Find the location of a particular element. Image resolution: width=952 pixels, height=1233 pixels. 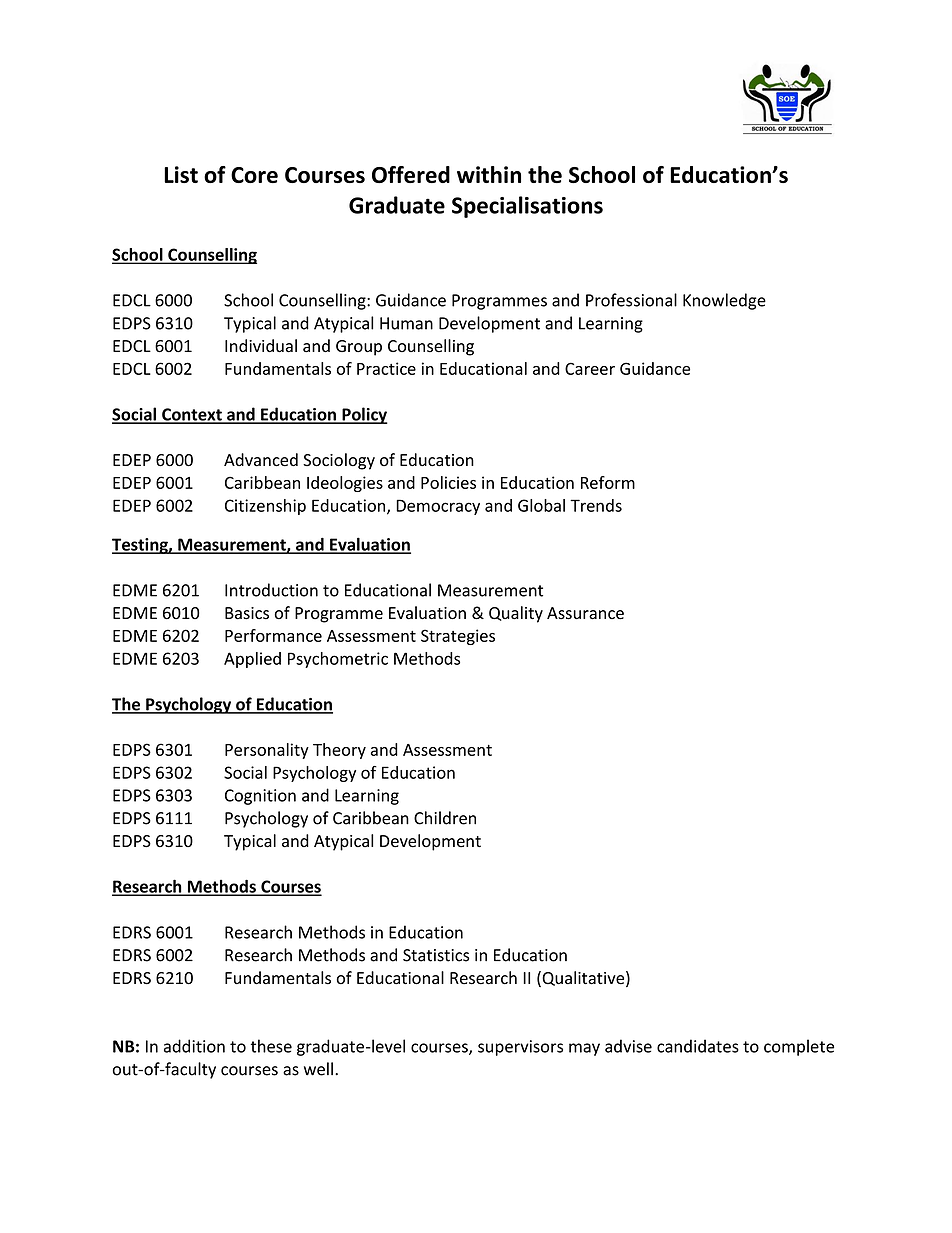

supervisors is located at coordinates (520, 1048).
